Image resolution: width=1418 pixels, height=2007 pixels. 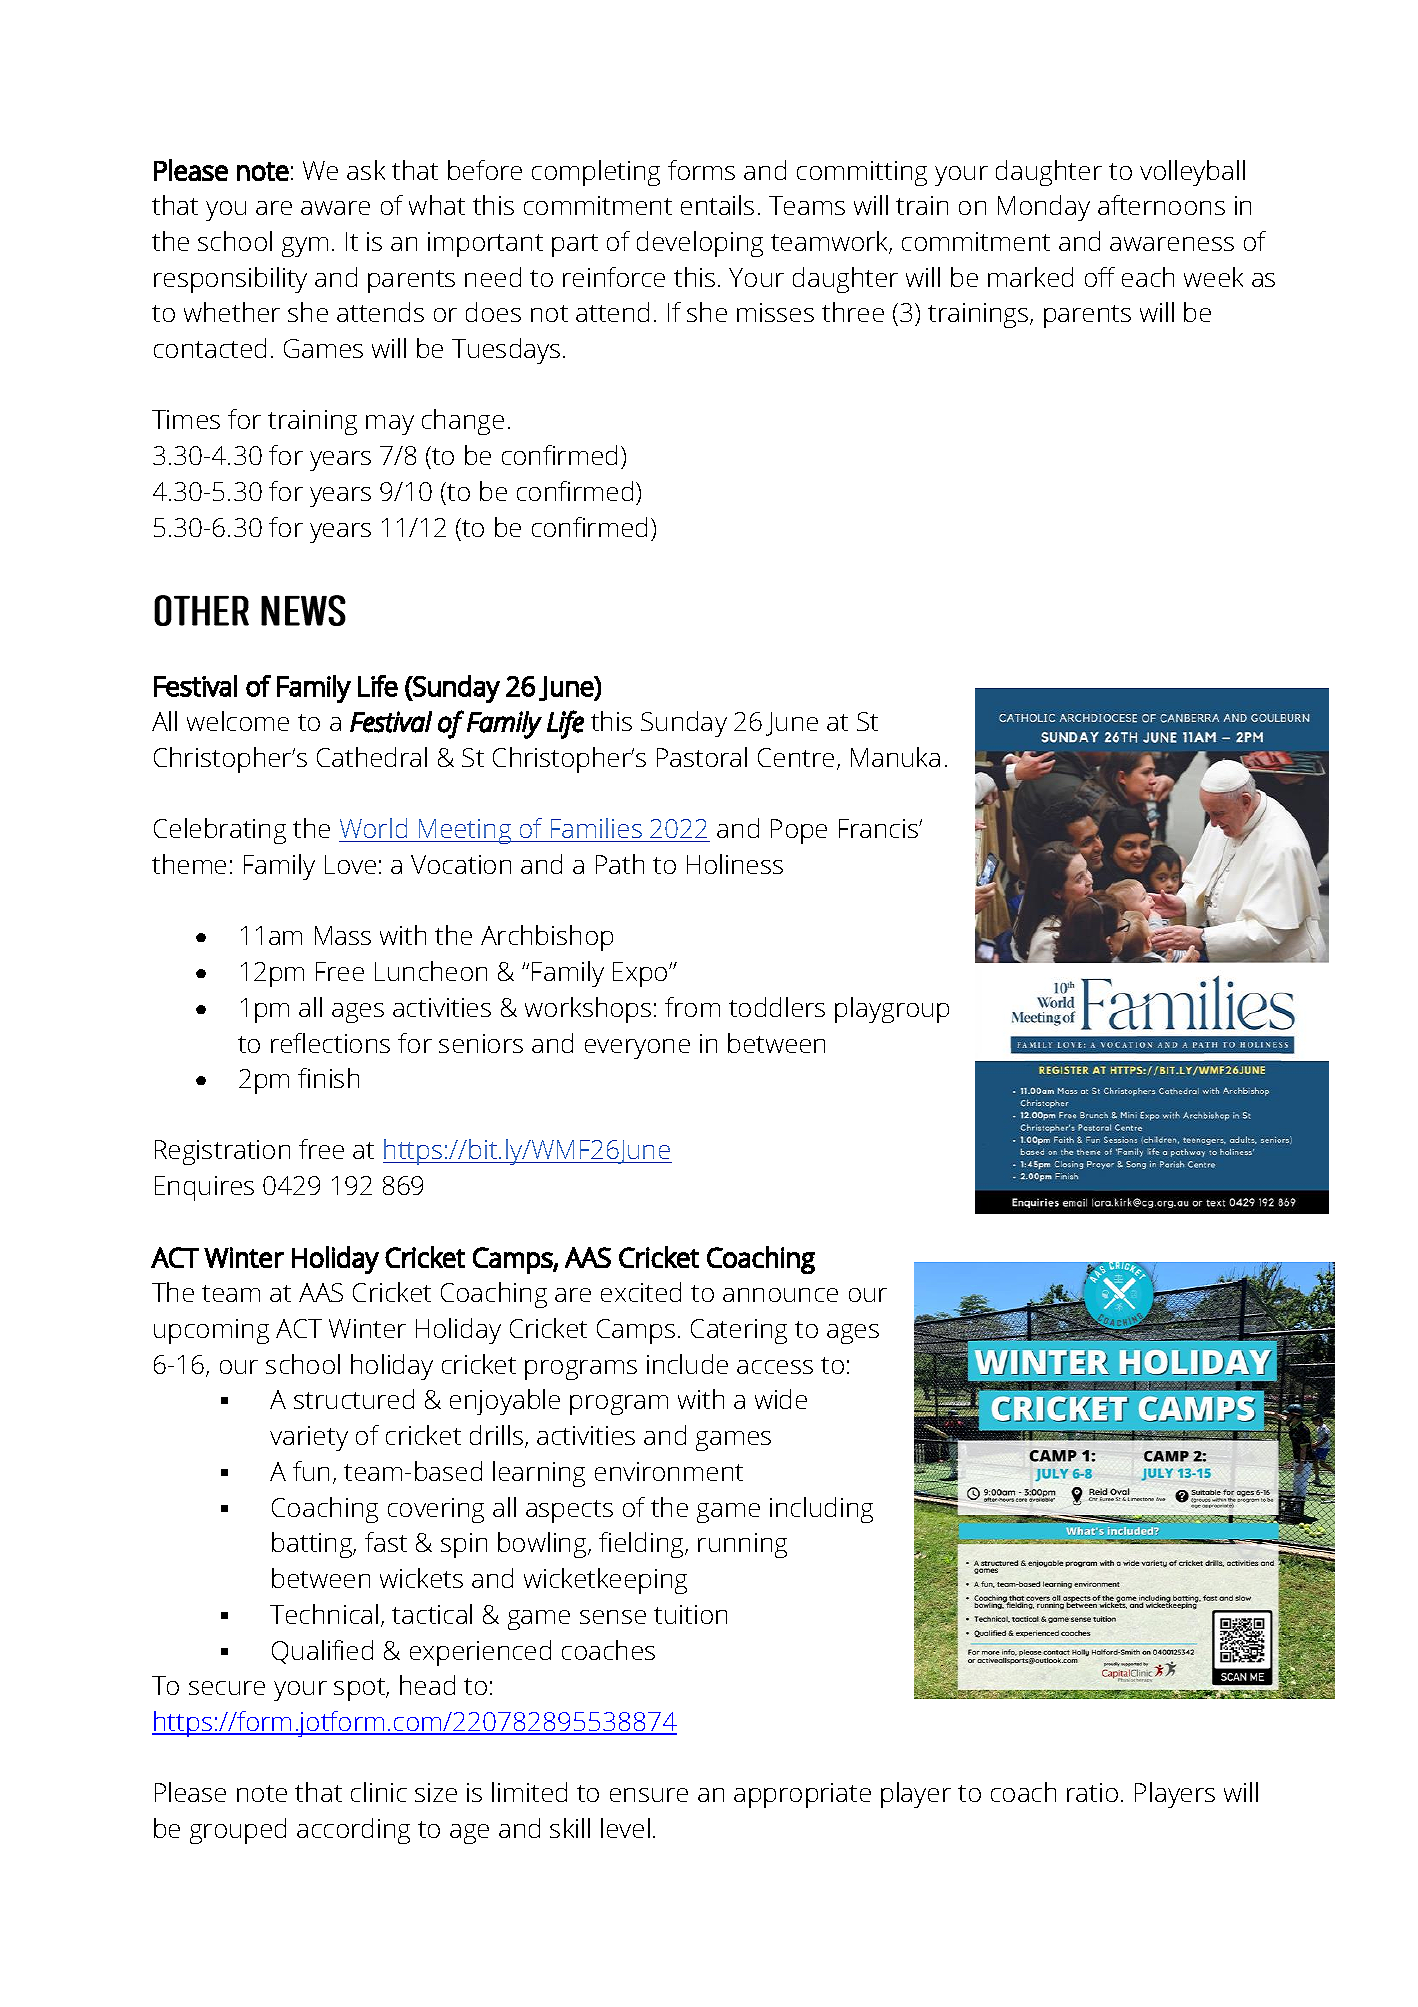 I want to click on Monday, so click(x=1044, y=208).
